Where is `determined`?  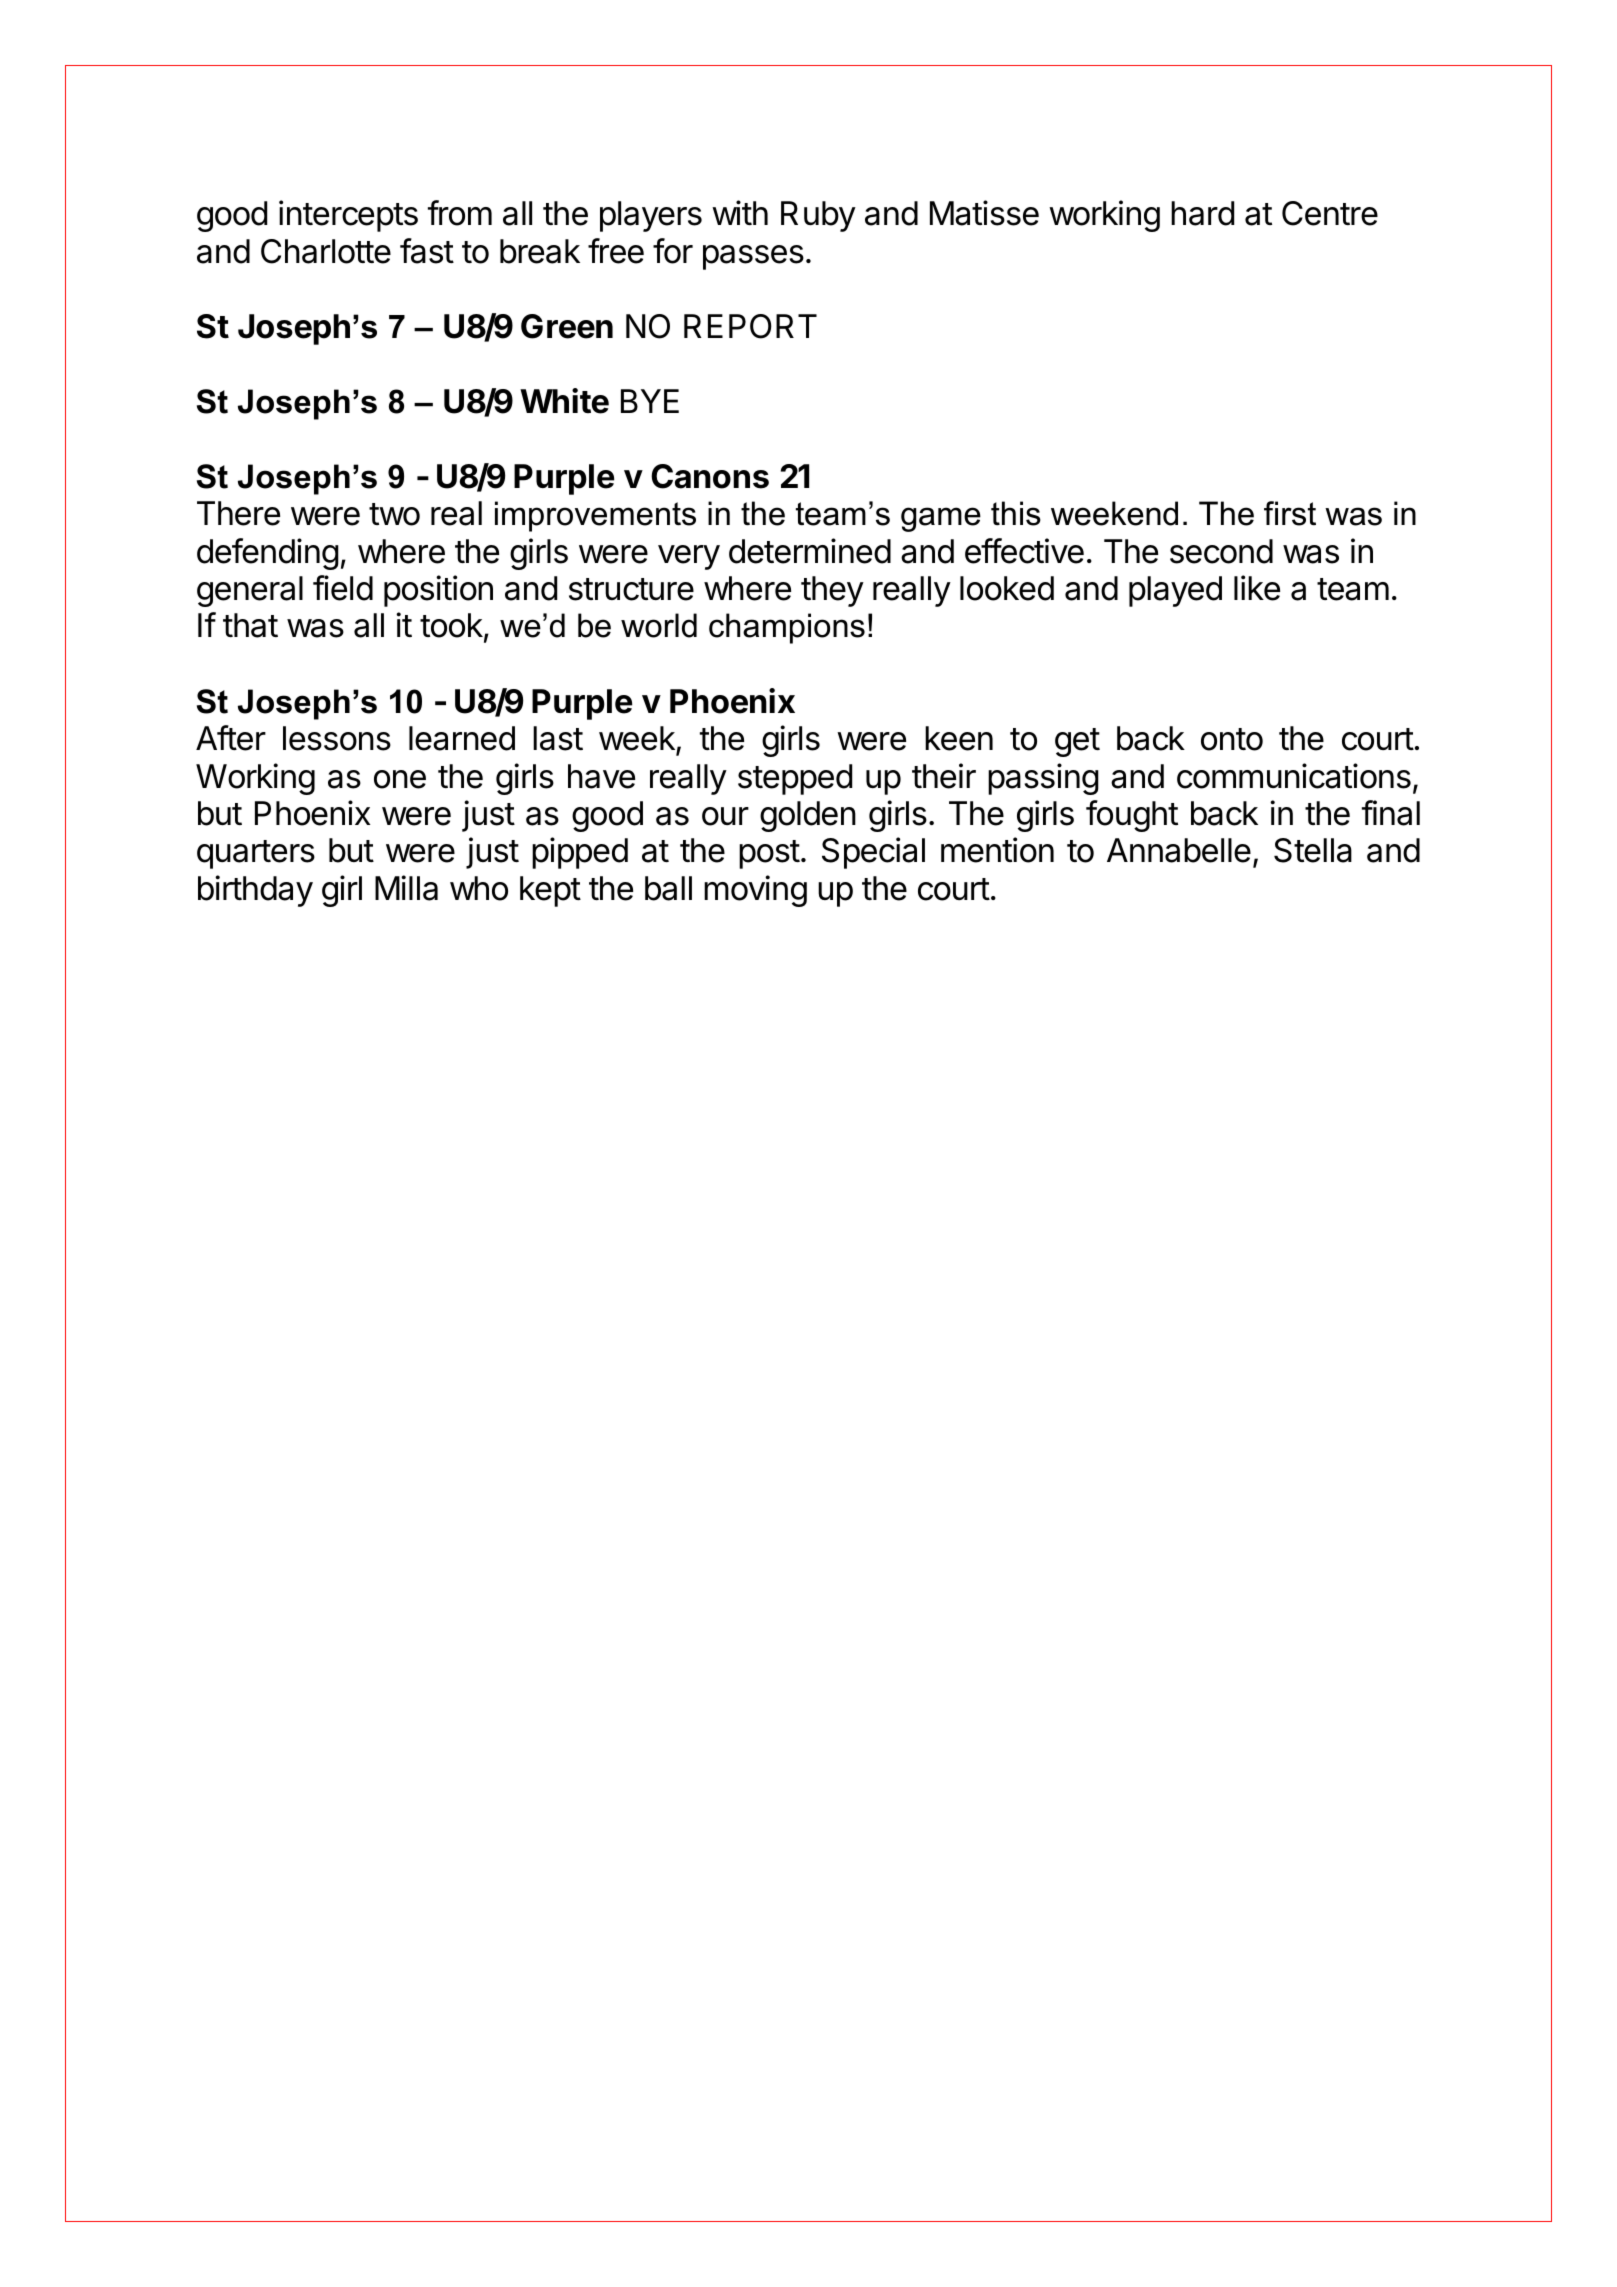
determined is located at coordinates (810, 551).
